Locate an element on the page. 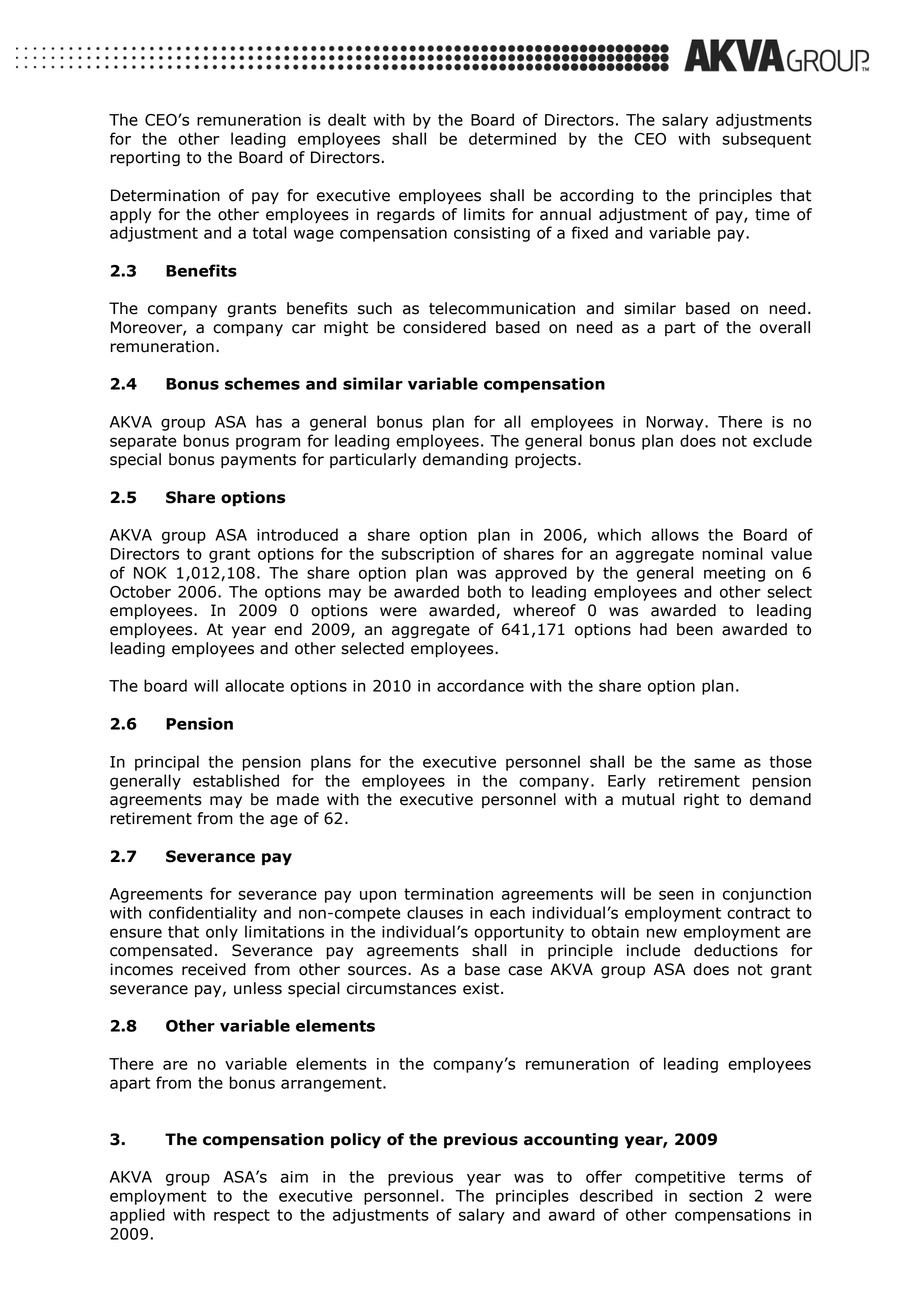  reporting is located at coordinates (145, 159).
